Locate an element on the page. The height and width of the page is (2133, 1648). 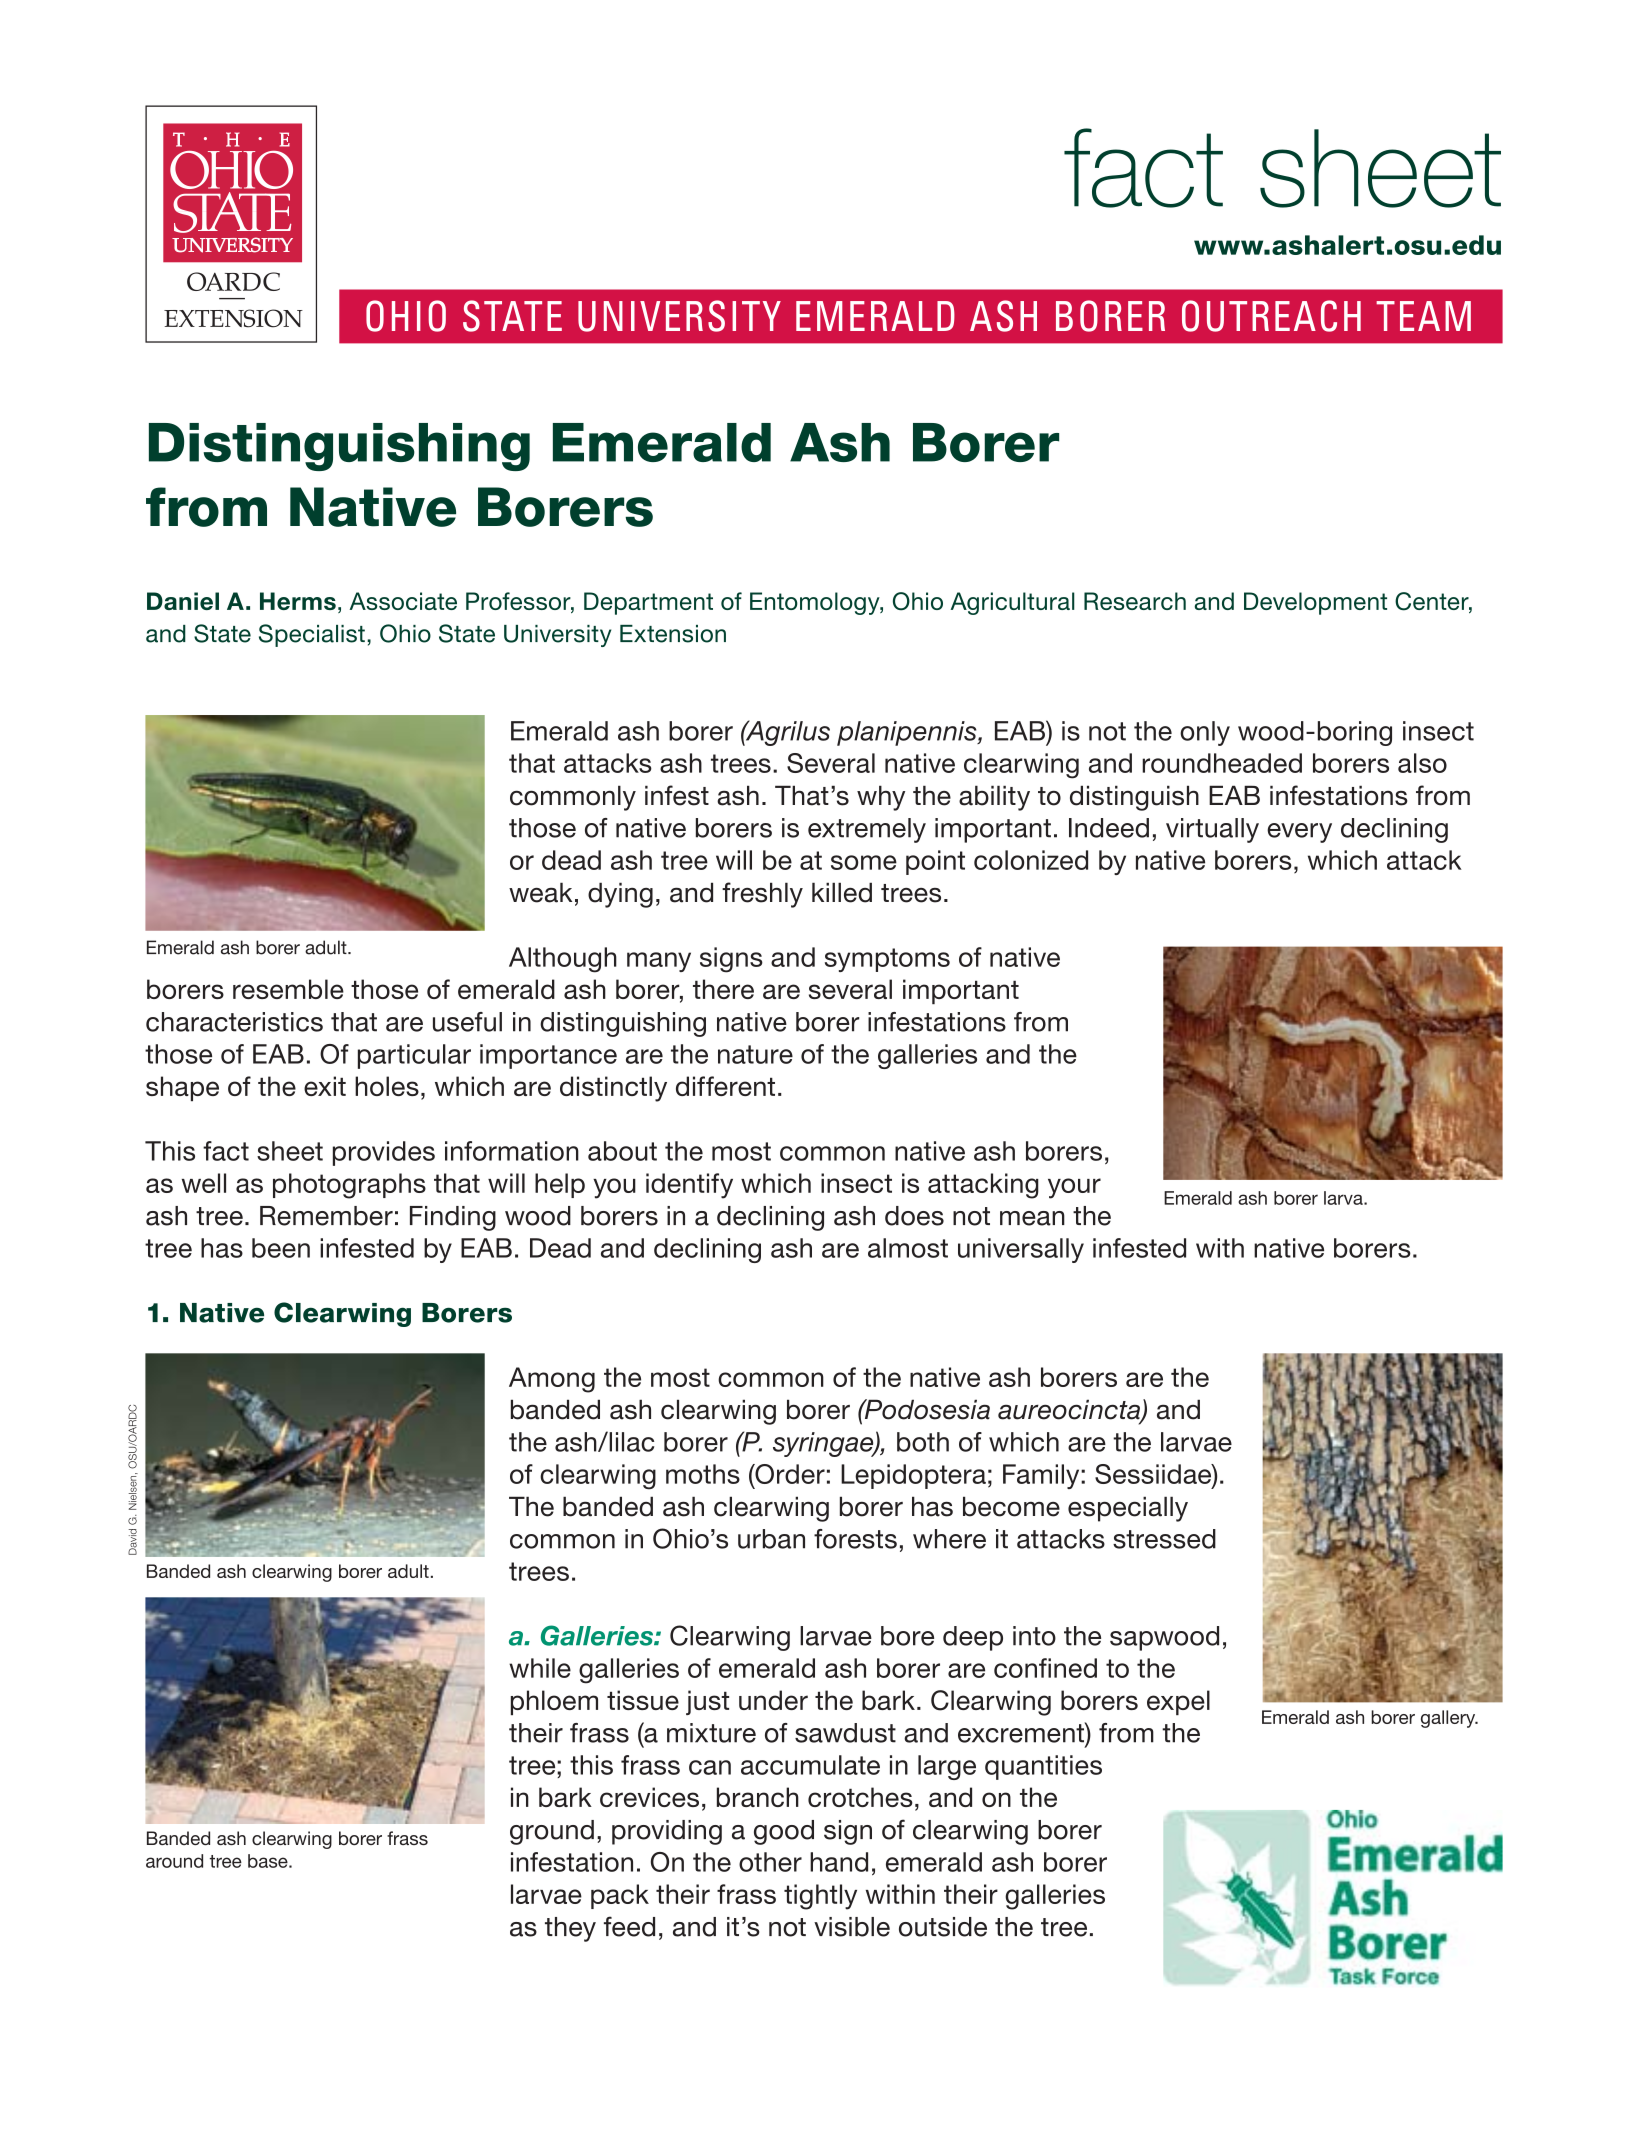
resemble is located at coordinates (288, 989).
